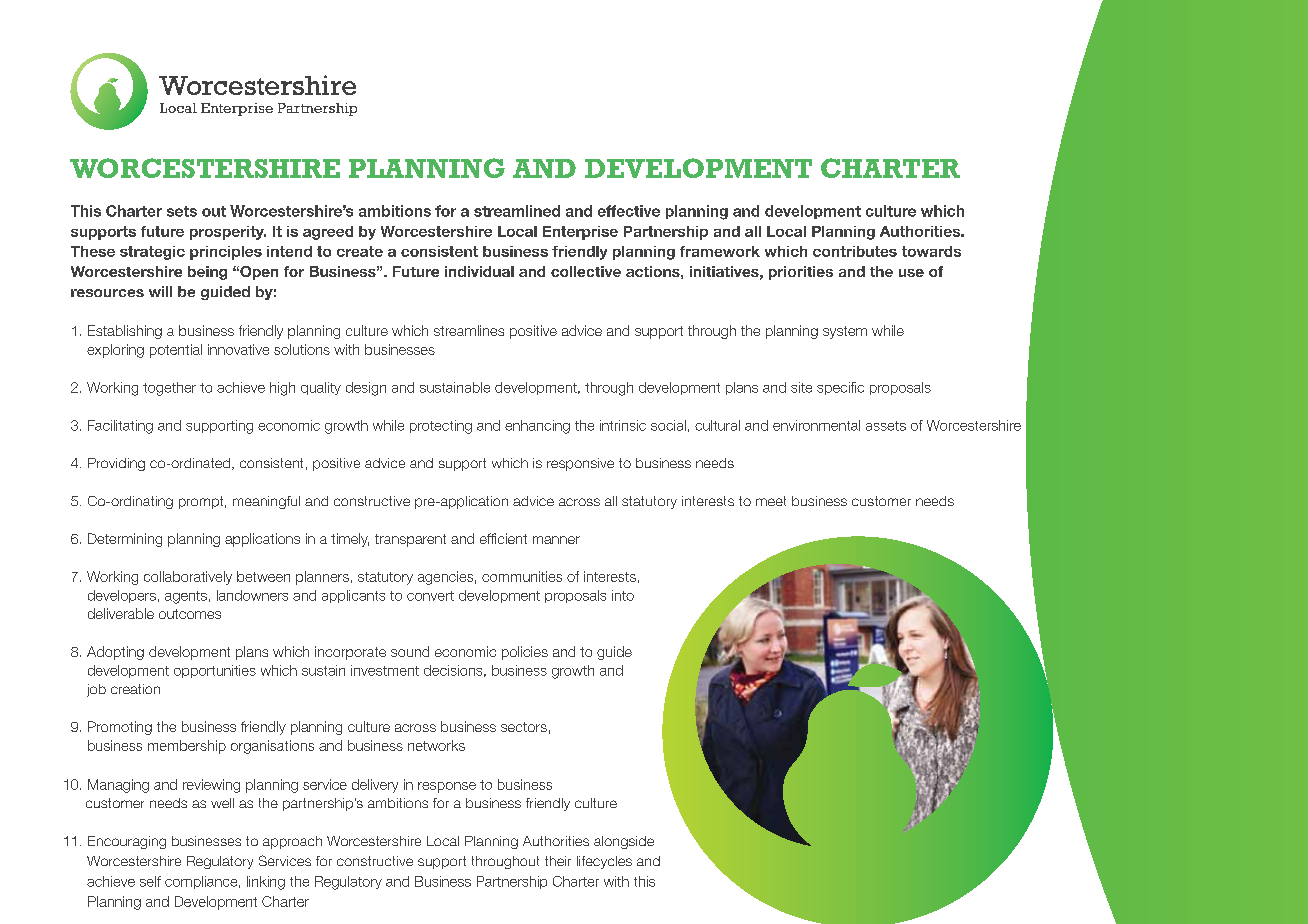  I want to click on opportunities, so click(215, 671).
